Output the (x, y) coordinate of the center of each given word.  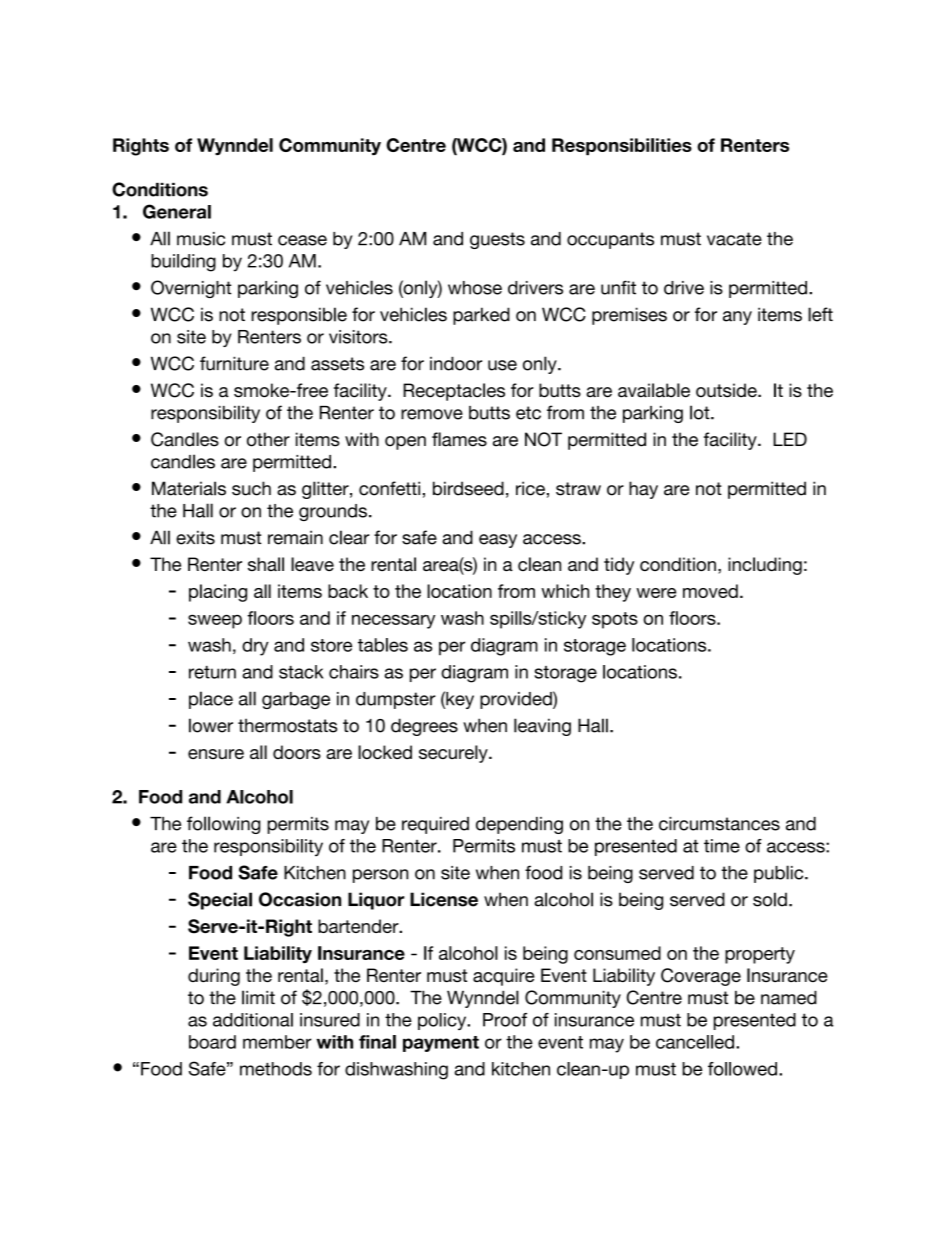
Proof (505, 1020)
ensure (216, 754)
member (277, 1042)
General (177, 211)
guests (497, 240)
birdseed (468, 488)
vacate (734, 239)
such (251, 488)
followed (742, 1069)
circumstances (719, 824)
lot (701, 412)
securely (454, 754)
